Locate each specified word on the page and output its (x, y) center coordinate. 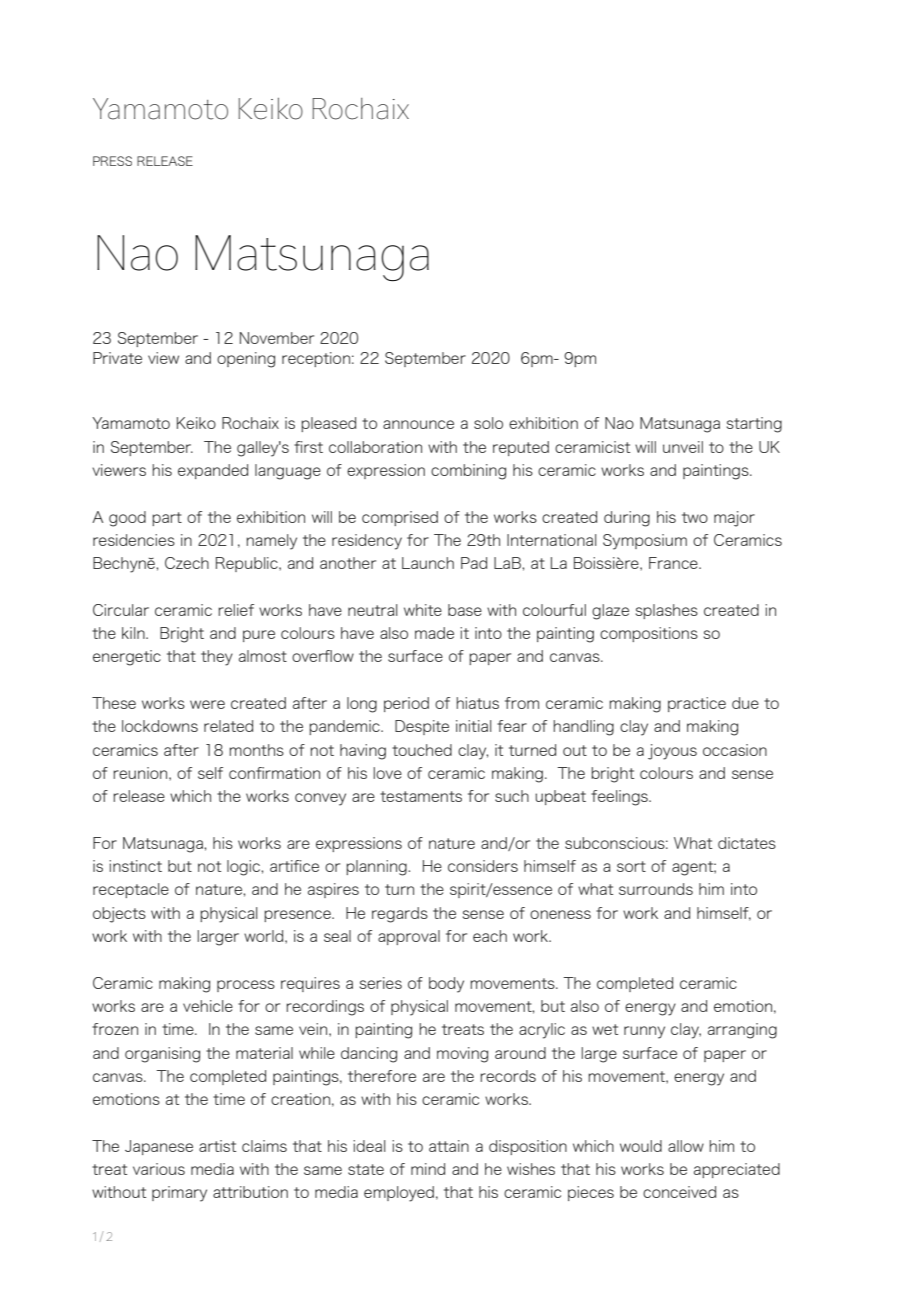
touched (422, 750)
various (159, 1169)
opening (246, 360)
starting (754, 425)
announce (418, 424)
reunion (141, 773)
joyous (672, 752)
